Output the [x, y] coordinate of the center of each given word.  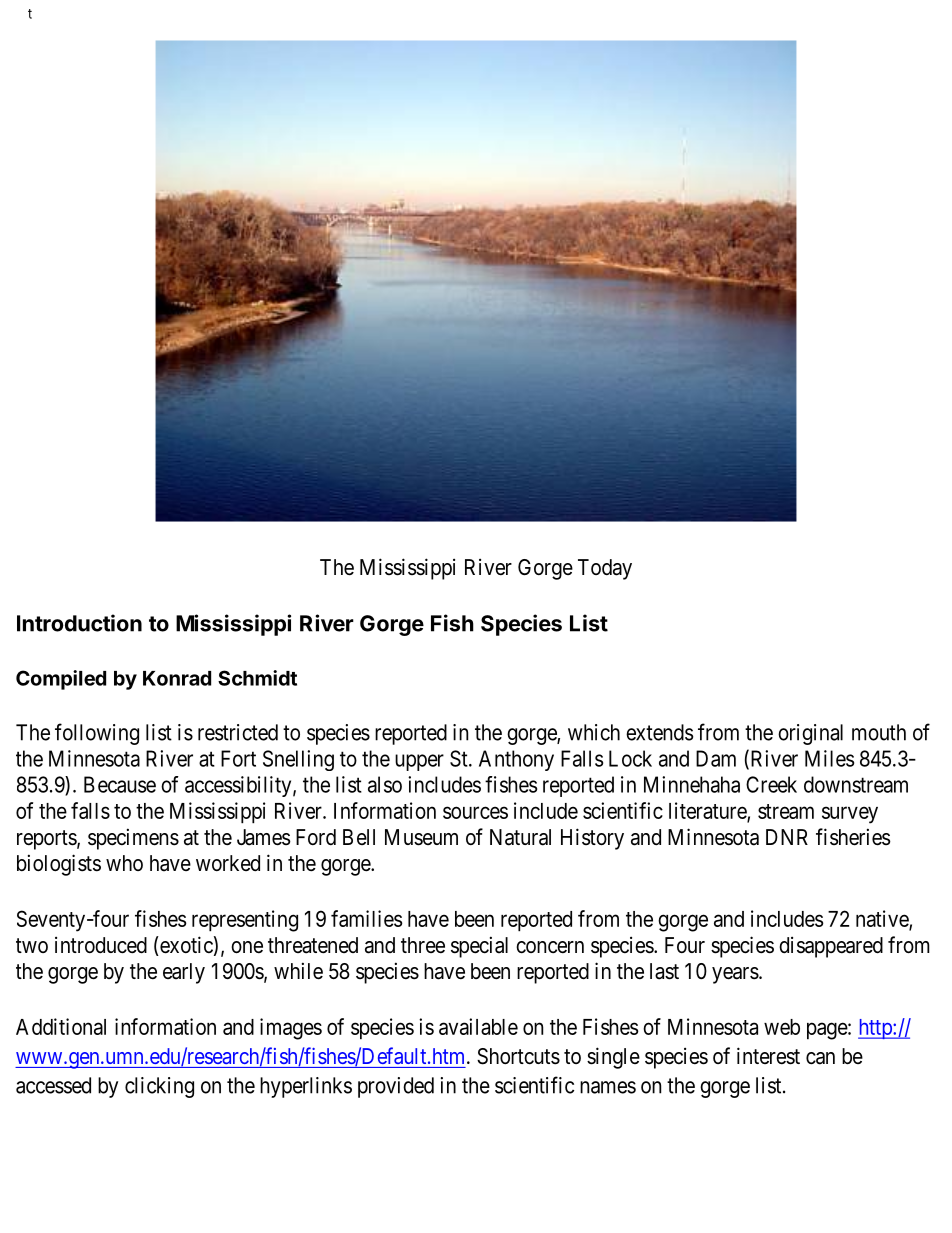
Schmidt [257, 678]
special [479, 947]
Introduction [79, 623]
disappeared [831, 947]
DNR [787, 837]
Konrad [177, 678]
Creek [771, 784]
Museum [421, 837]
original [810, 734]
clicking [159, 1087]
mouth [879, 732]
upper [419, 762]
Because [120, 784]
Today [605, 569]
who [124, 863]
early [184, 973]
